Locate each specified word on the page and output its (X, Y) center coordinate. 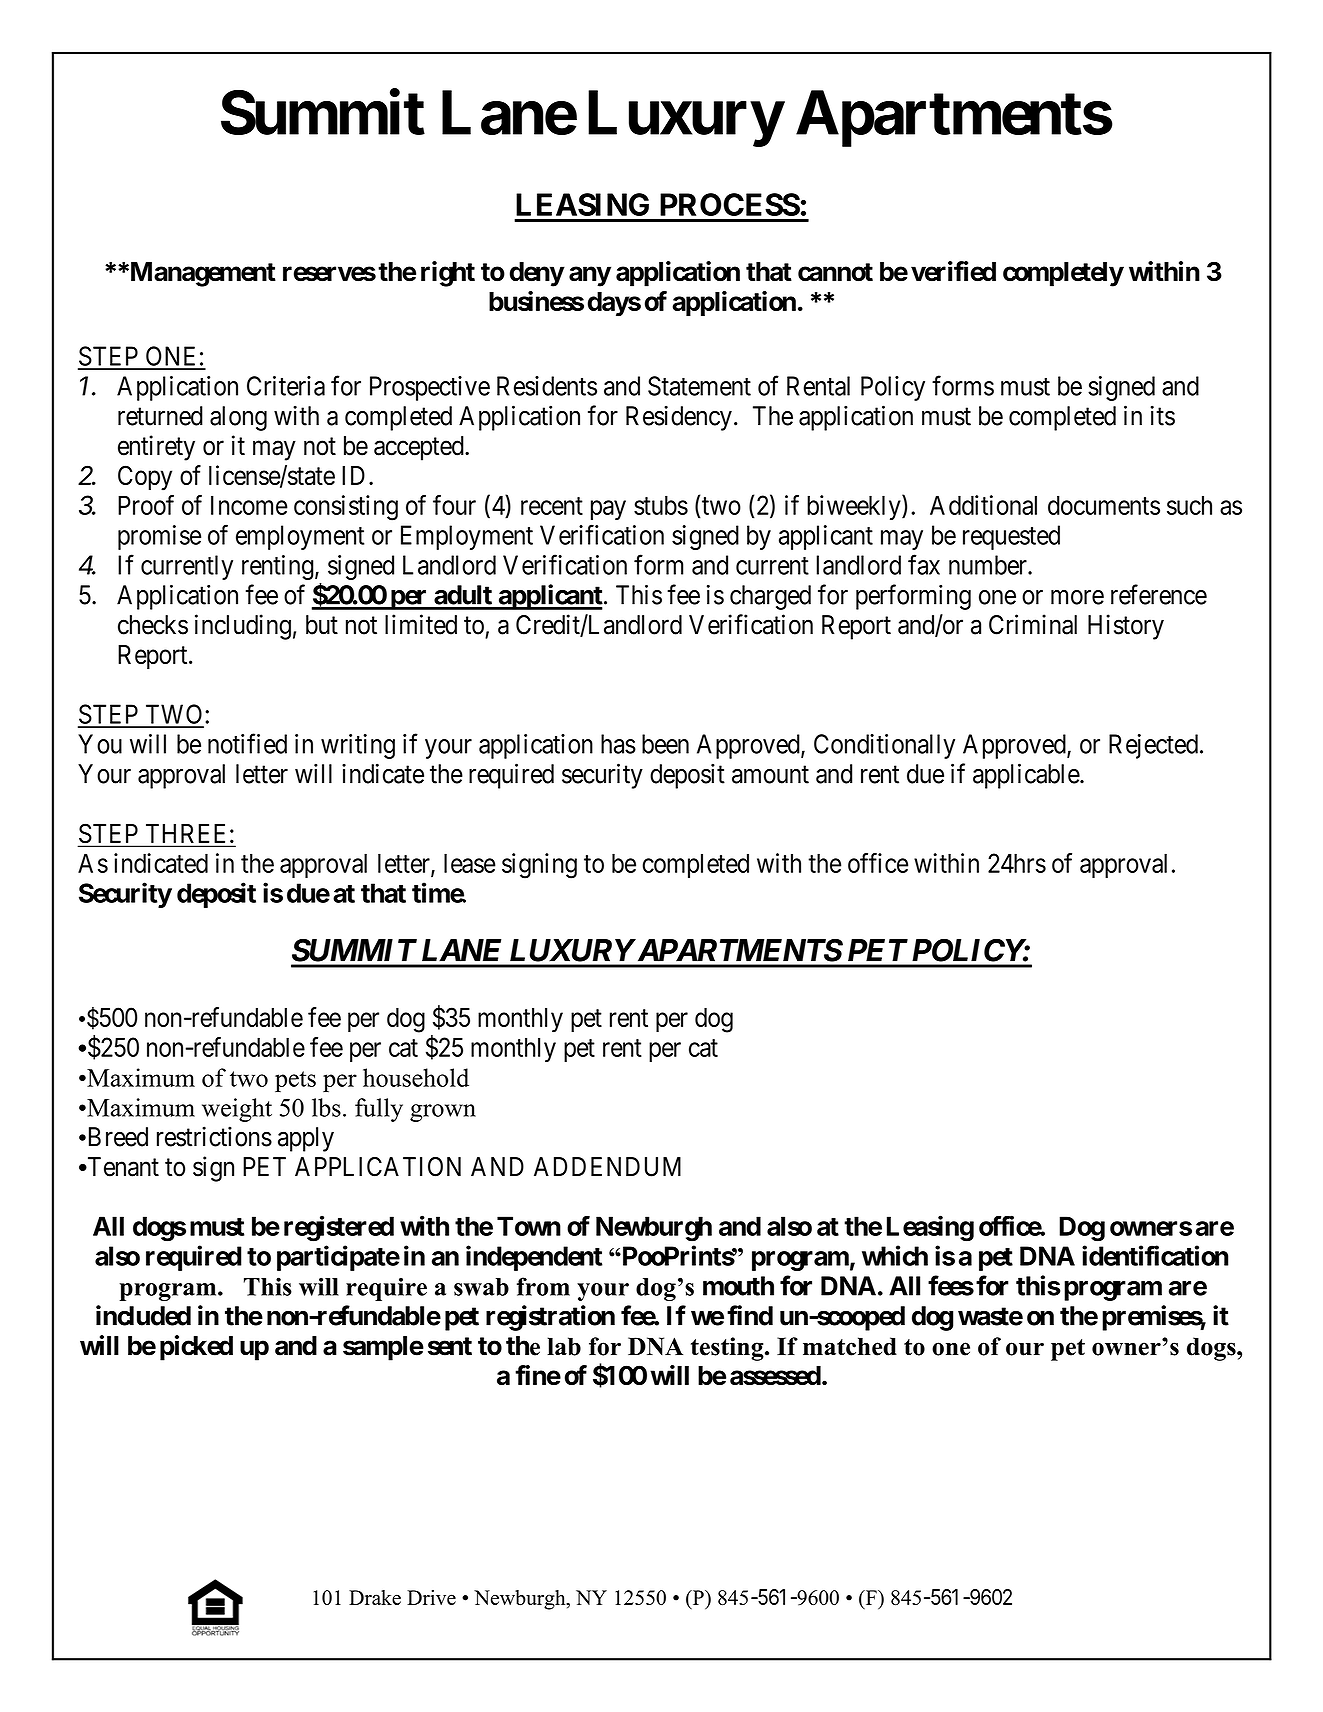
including (243, 627)
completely (1063, 274)
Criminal (1033, 624)
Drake (375, 1597)
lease (470, 863)
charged (770, 597)
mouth (738, 1286)
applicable (1027, 776)
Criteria (286, 386)
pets (295, 1081)
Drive (431, 1597)
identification (1155, 1255)
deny (537, 274)
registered (339, 1228)
